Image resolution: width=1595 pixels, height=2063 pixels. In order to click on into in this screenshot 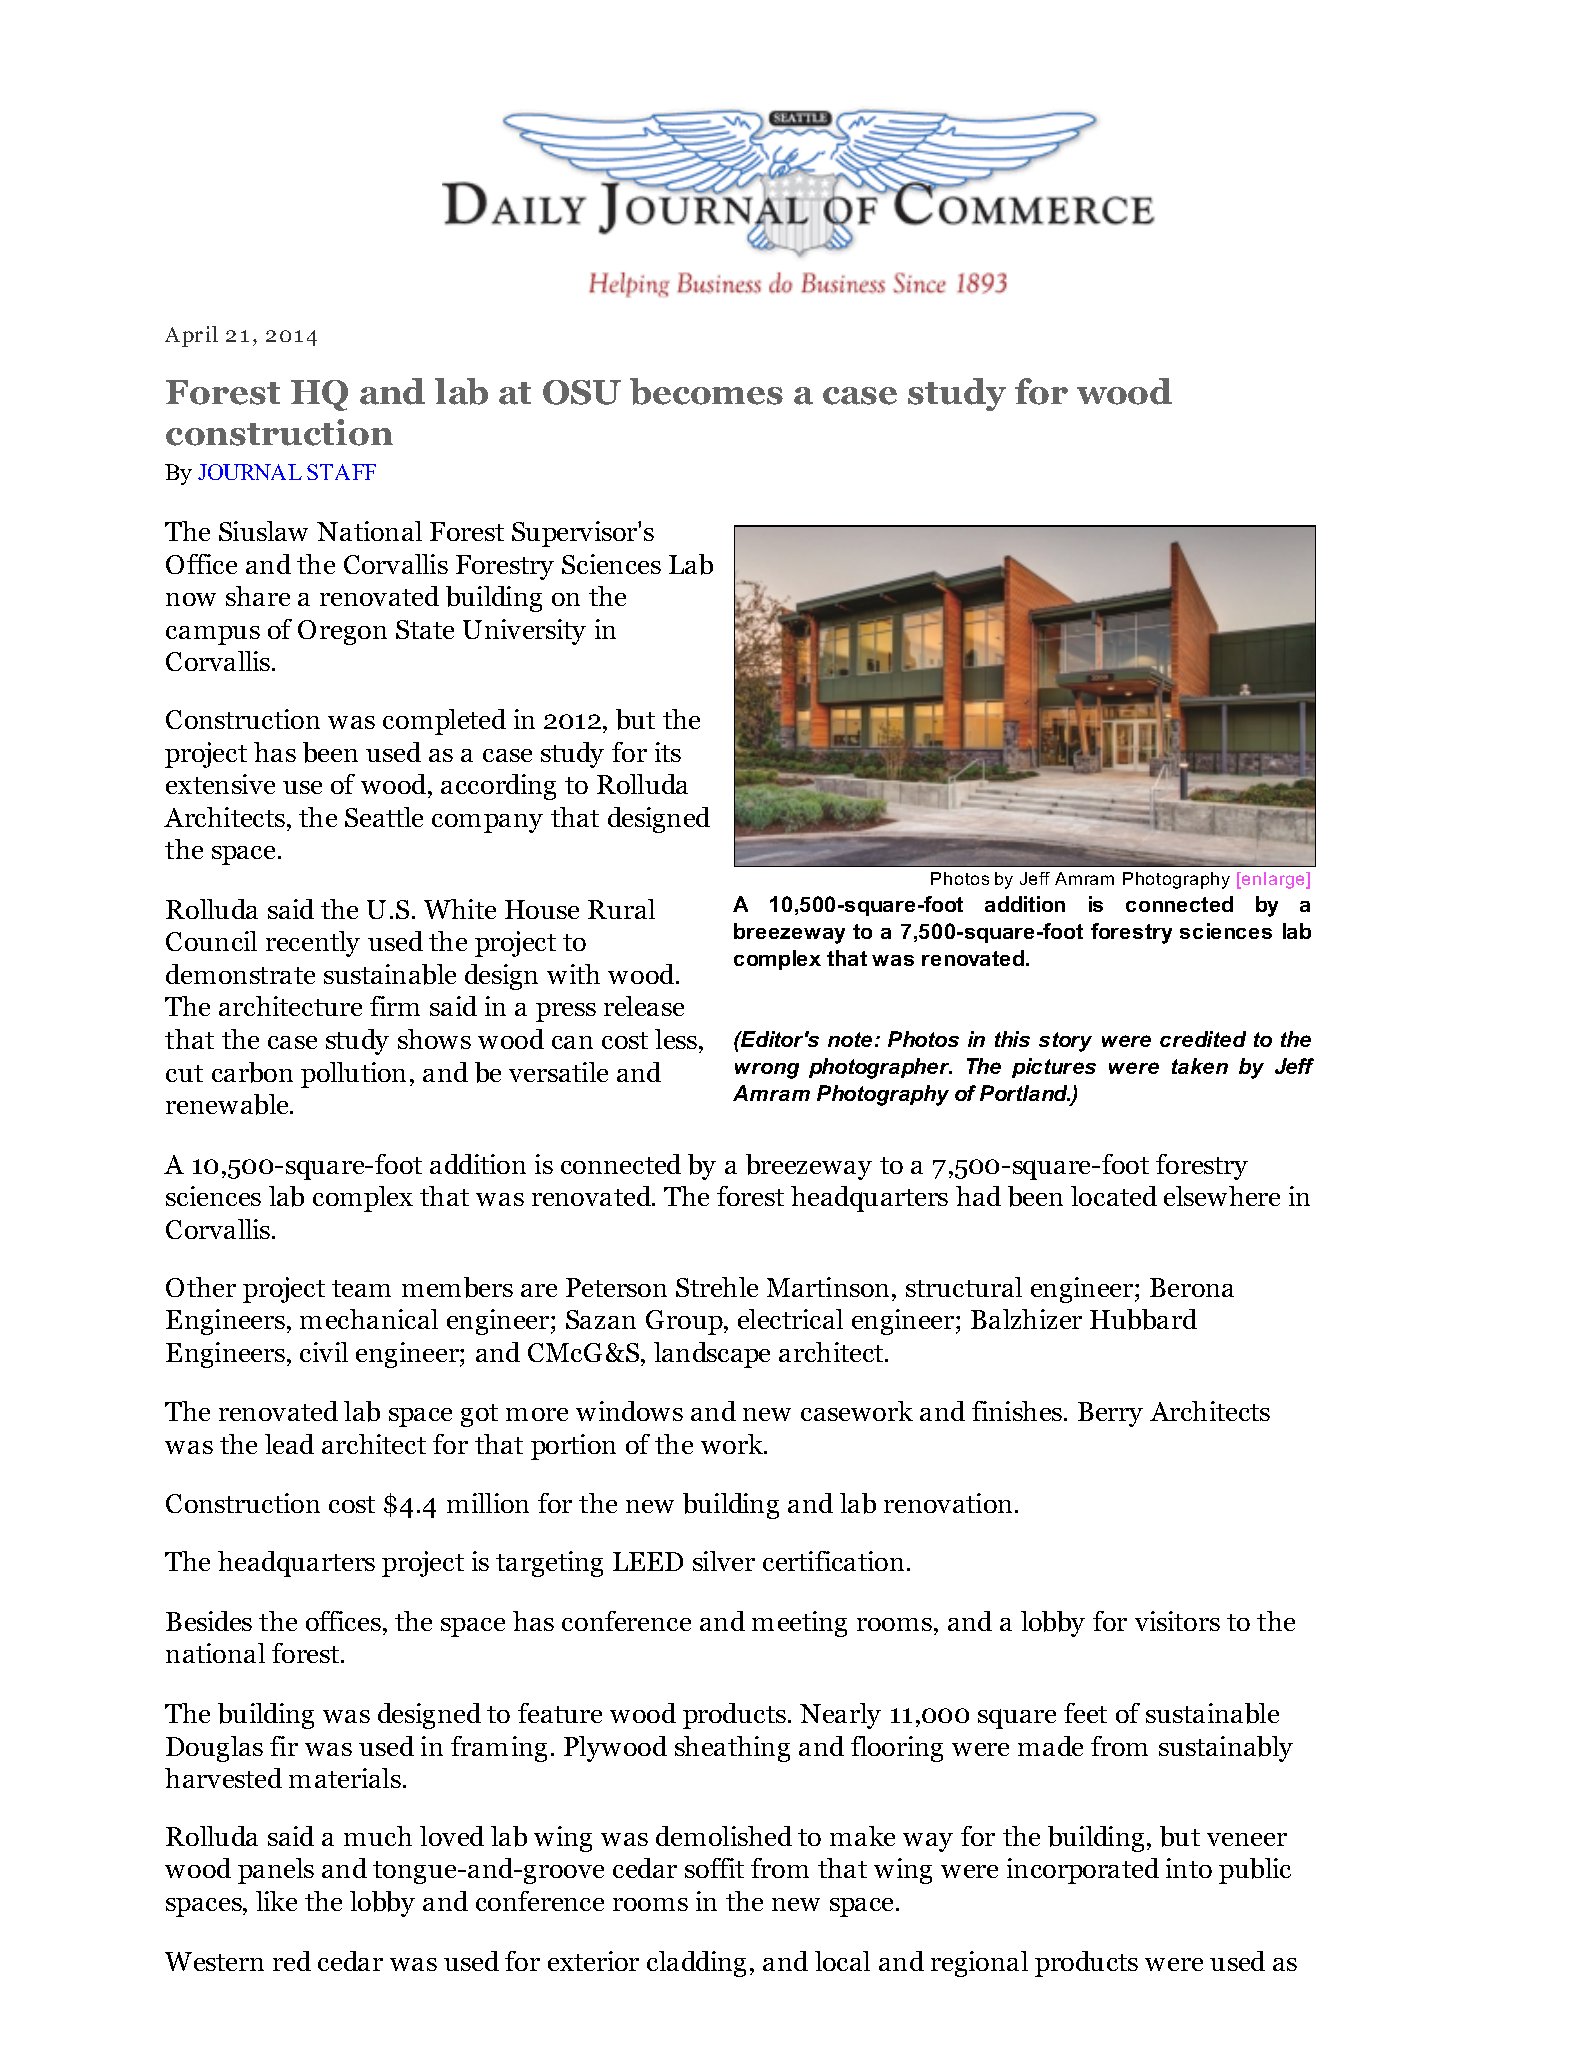, I will do `click(1189, 1868)`.
